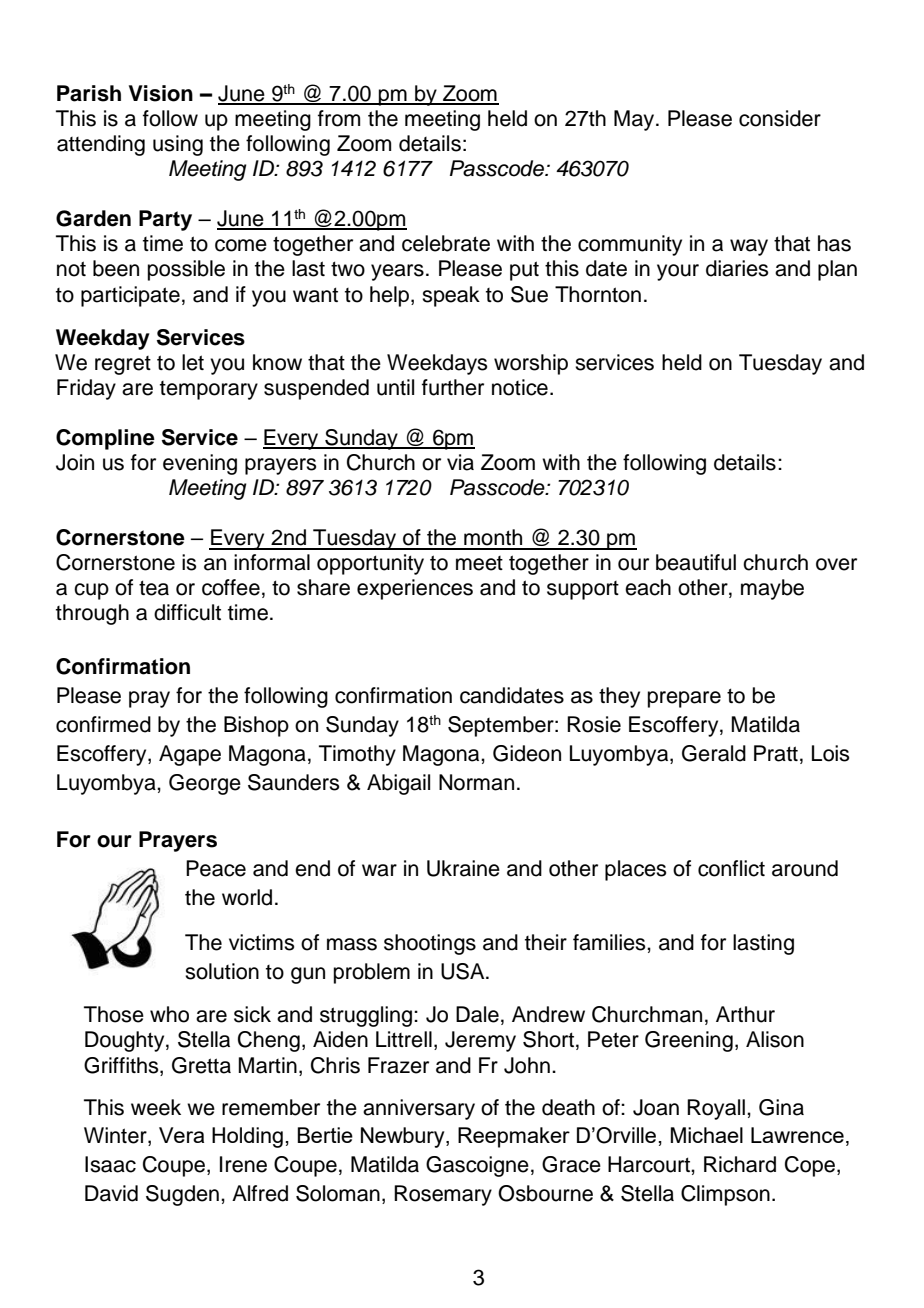 The image size is (924, 1308). I want to click on further, so click(453, 387).
